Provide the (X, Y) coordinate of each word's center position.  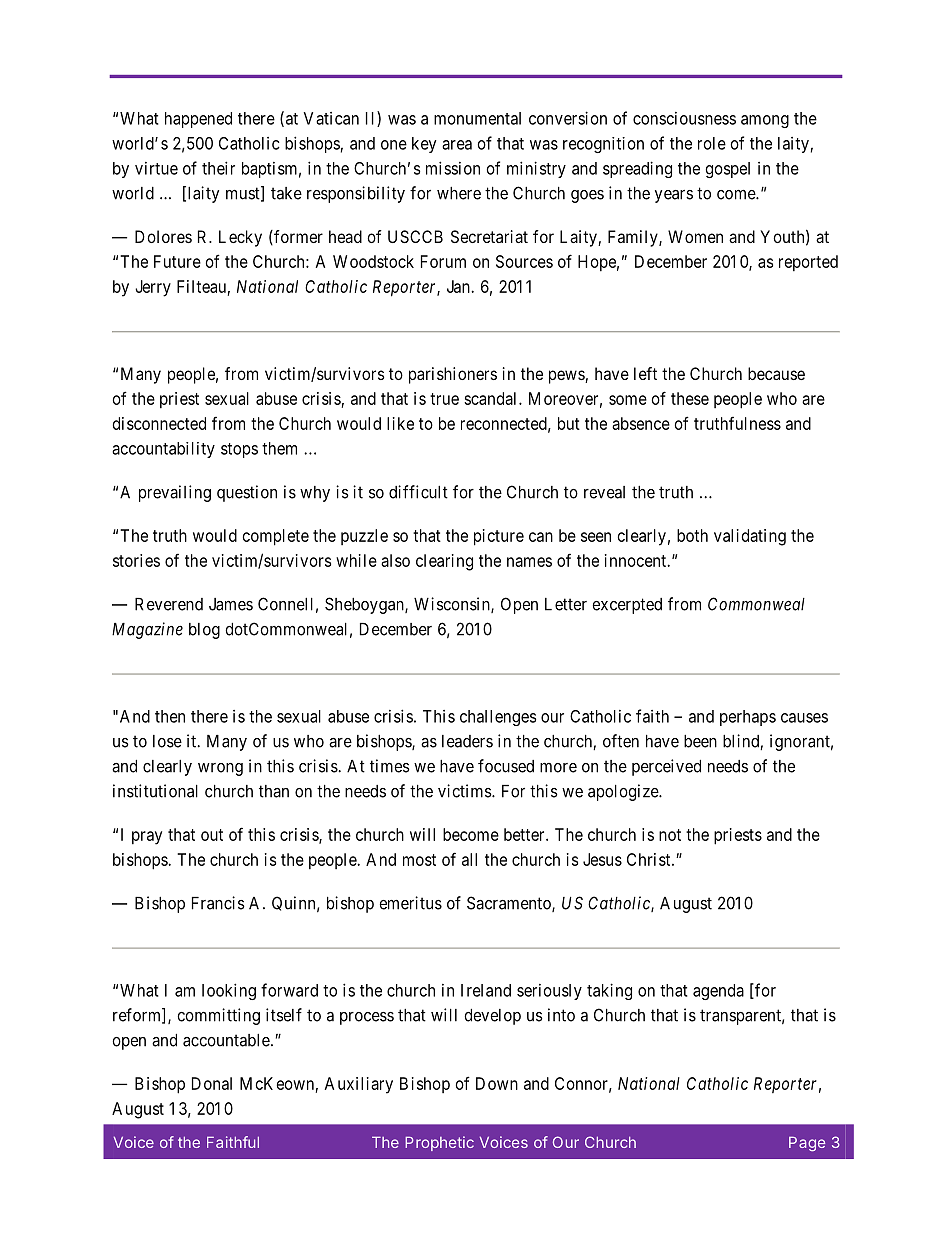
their (218, 168)
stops (239, 450)
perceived (666, 767)
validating (750, 537)
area (457, 145)
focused (506, 766)
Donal (212, 1083)
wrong (220, 769)
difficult (418, 492)
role (712, 143)
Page (807, 1144)
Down (497, 1083)
